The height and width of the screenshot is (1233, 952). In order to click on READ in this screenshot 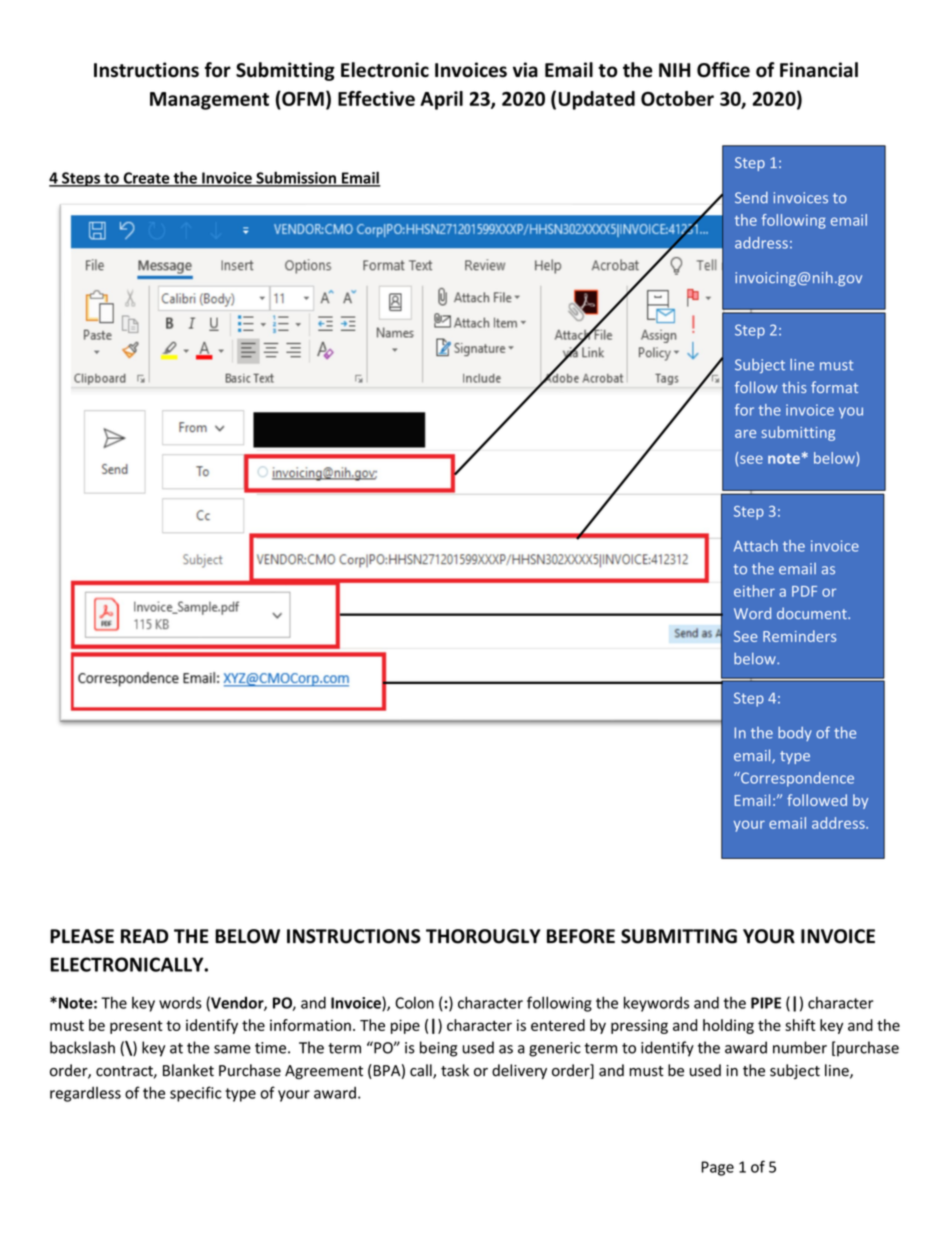, I will do `click(145, 936)`.
